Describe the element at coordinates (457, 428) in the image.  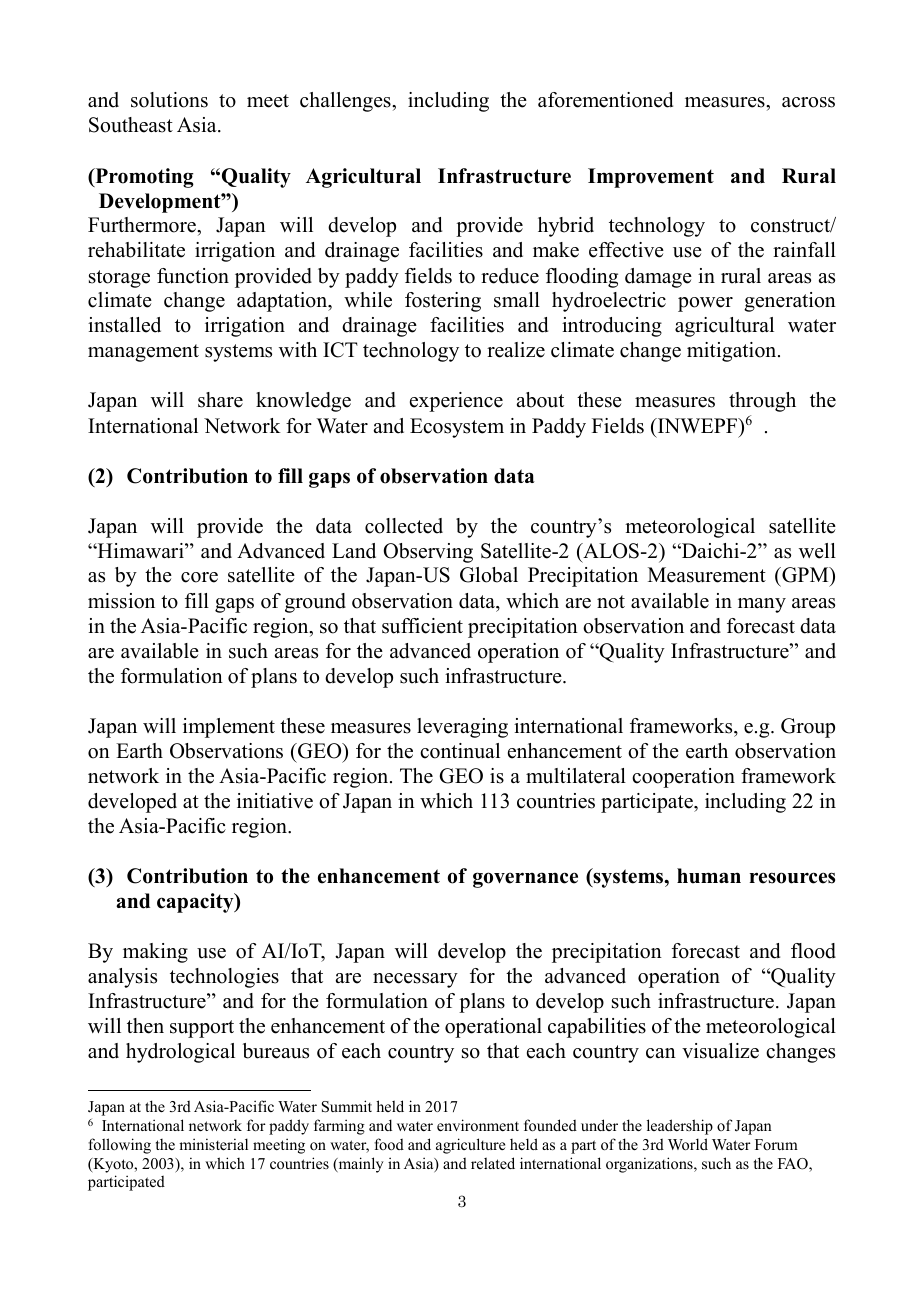
I see `Ecosystem` at that location.
